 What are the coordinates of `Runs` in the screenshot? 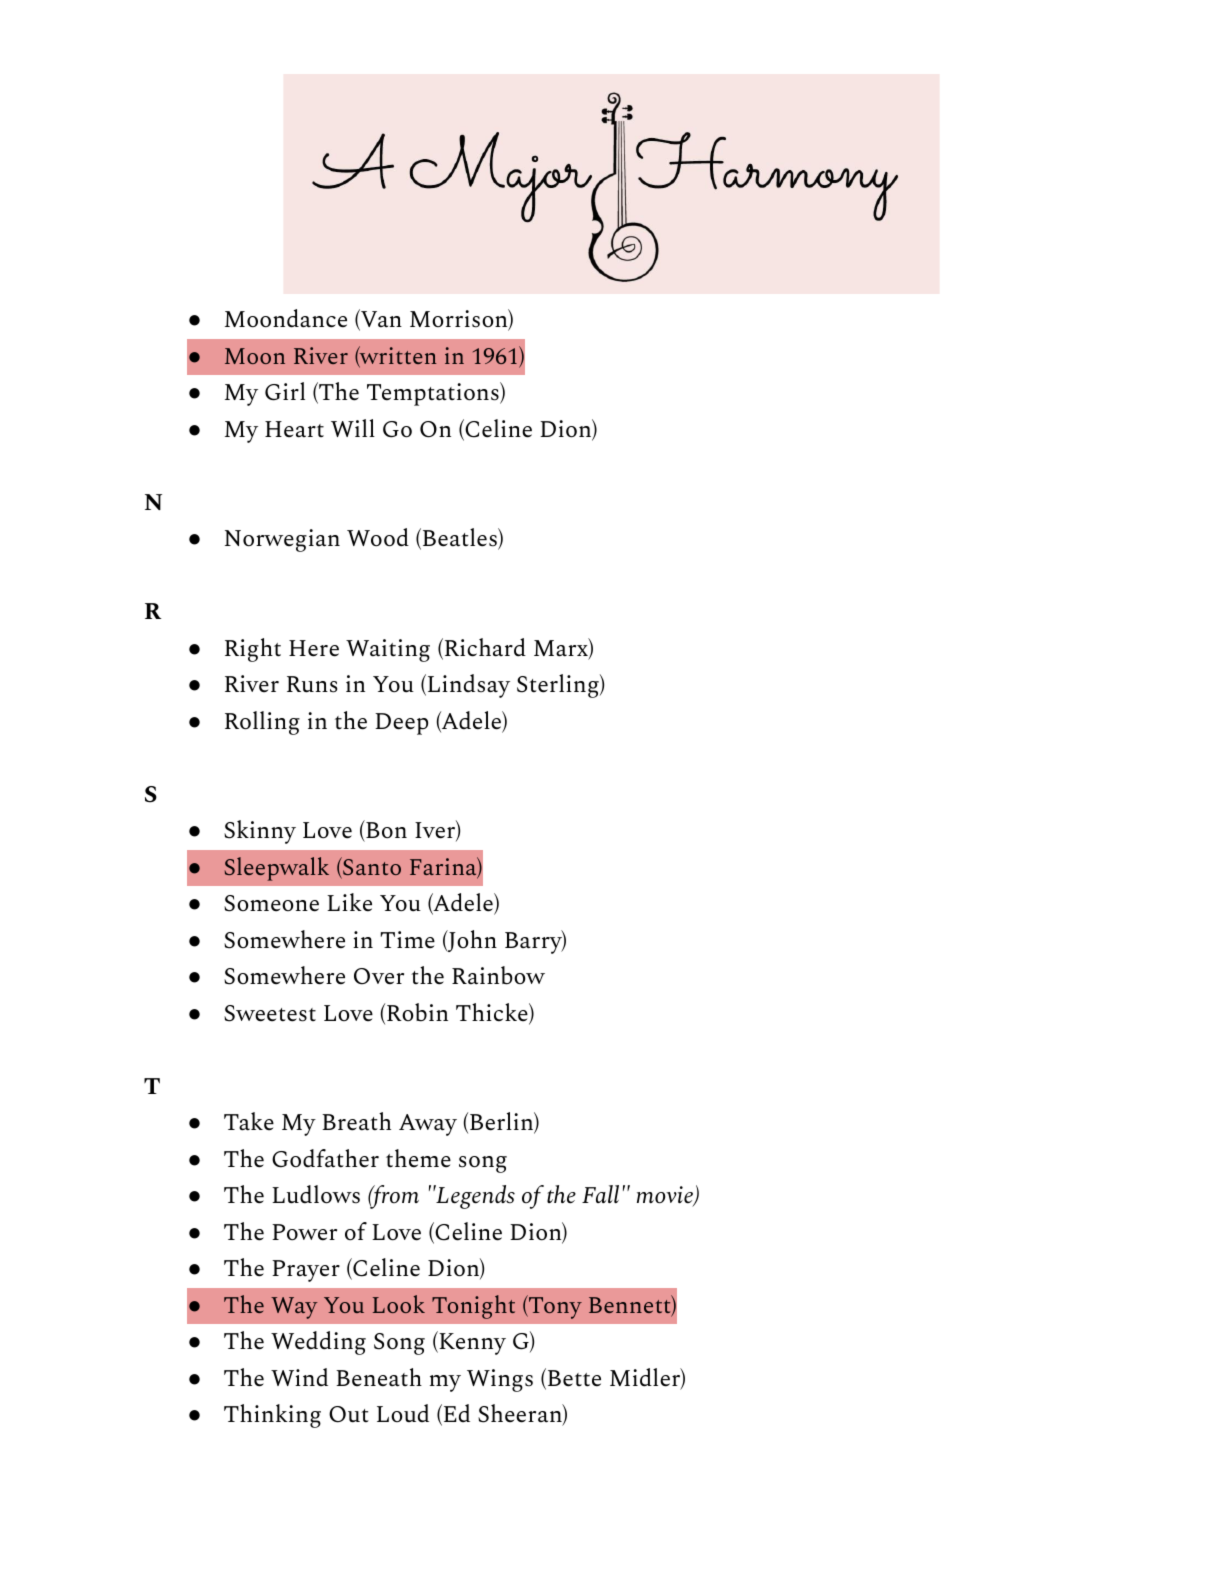 It's located at (312, 684).
